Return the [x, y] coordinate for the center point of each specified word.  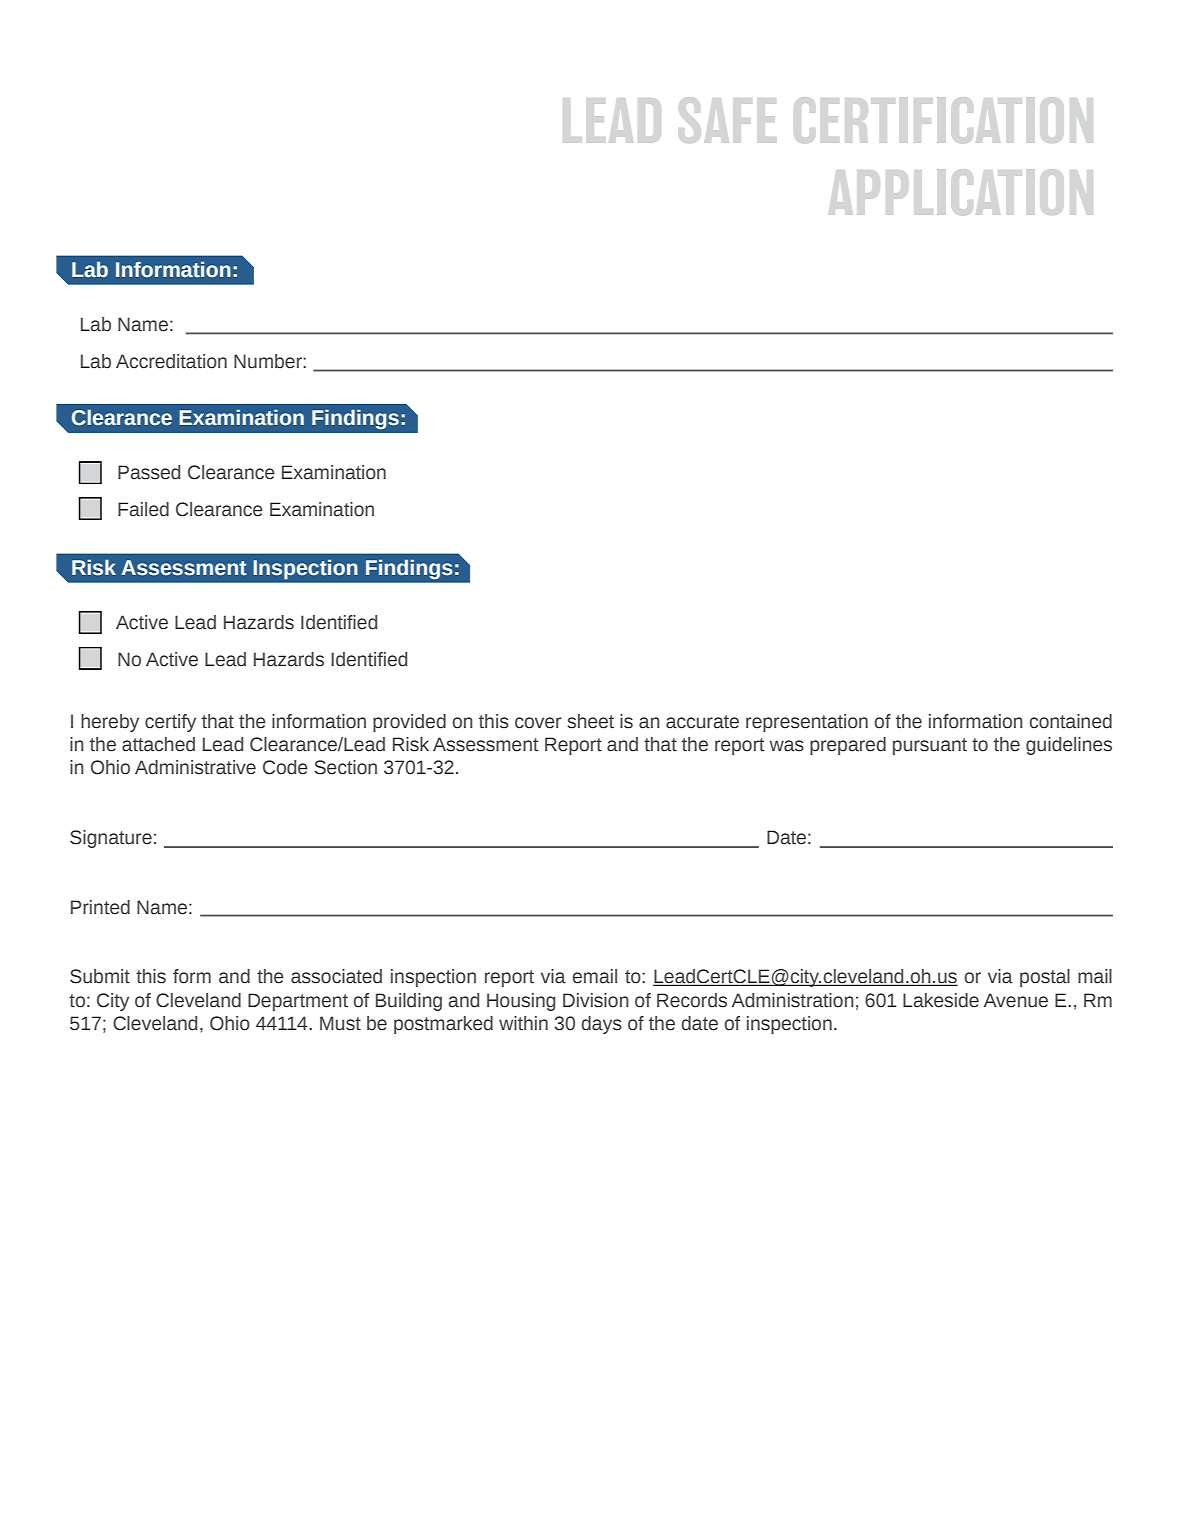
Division [596, 1000]
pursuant [930, 746]
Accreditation [171, 361]
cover [538, 723]
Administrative [195, 767]
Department [298, 1002]
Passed [149, 472]
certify [170, 723]
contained [1071, 721]
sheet [590, 721]
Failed [143, 509]
